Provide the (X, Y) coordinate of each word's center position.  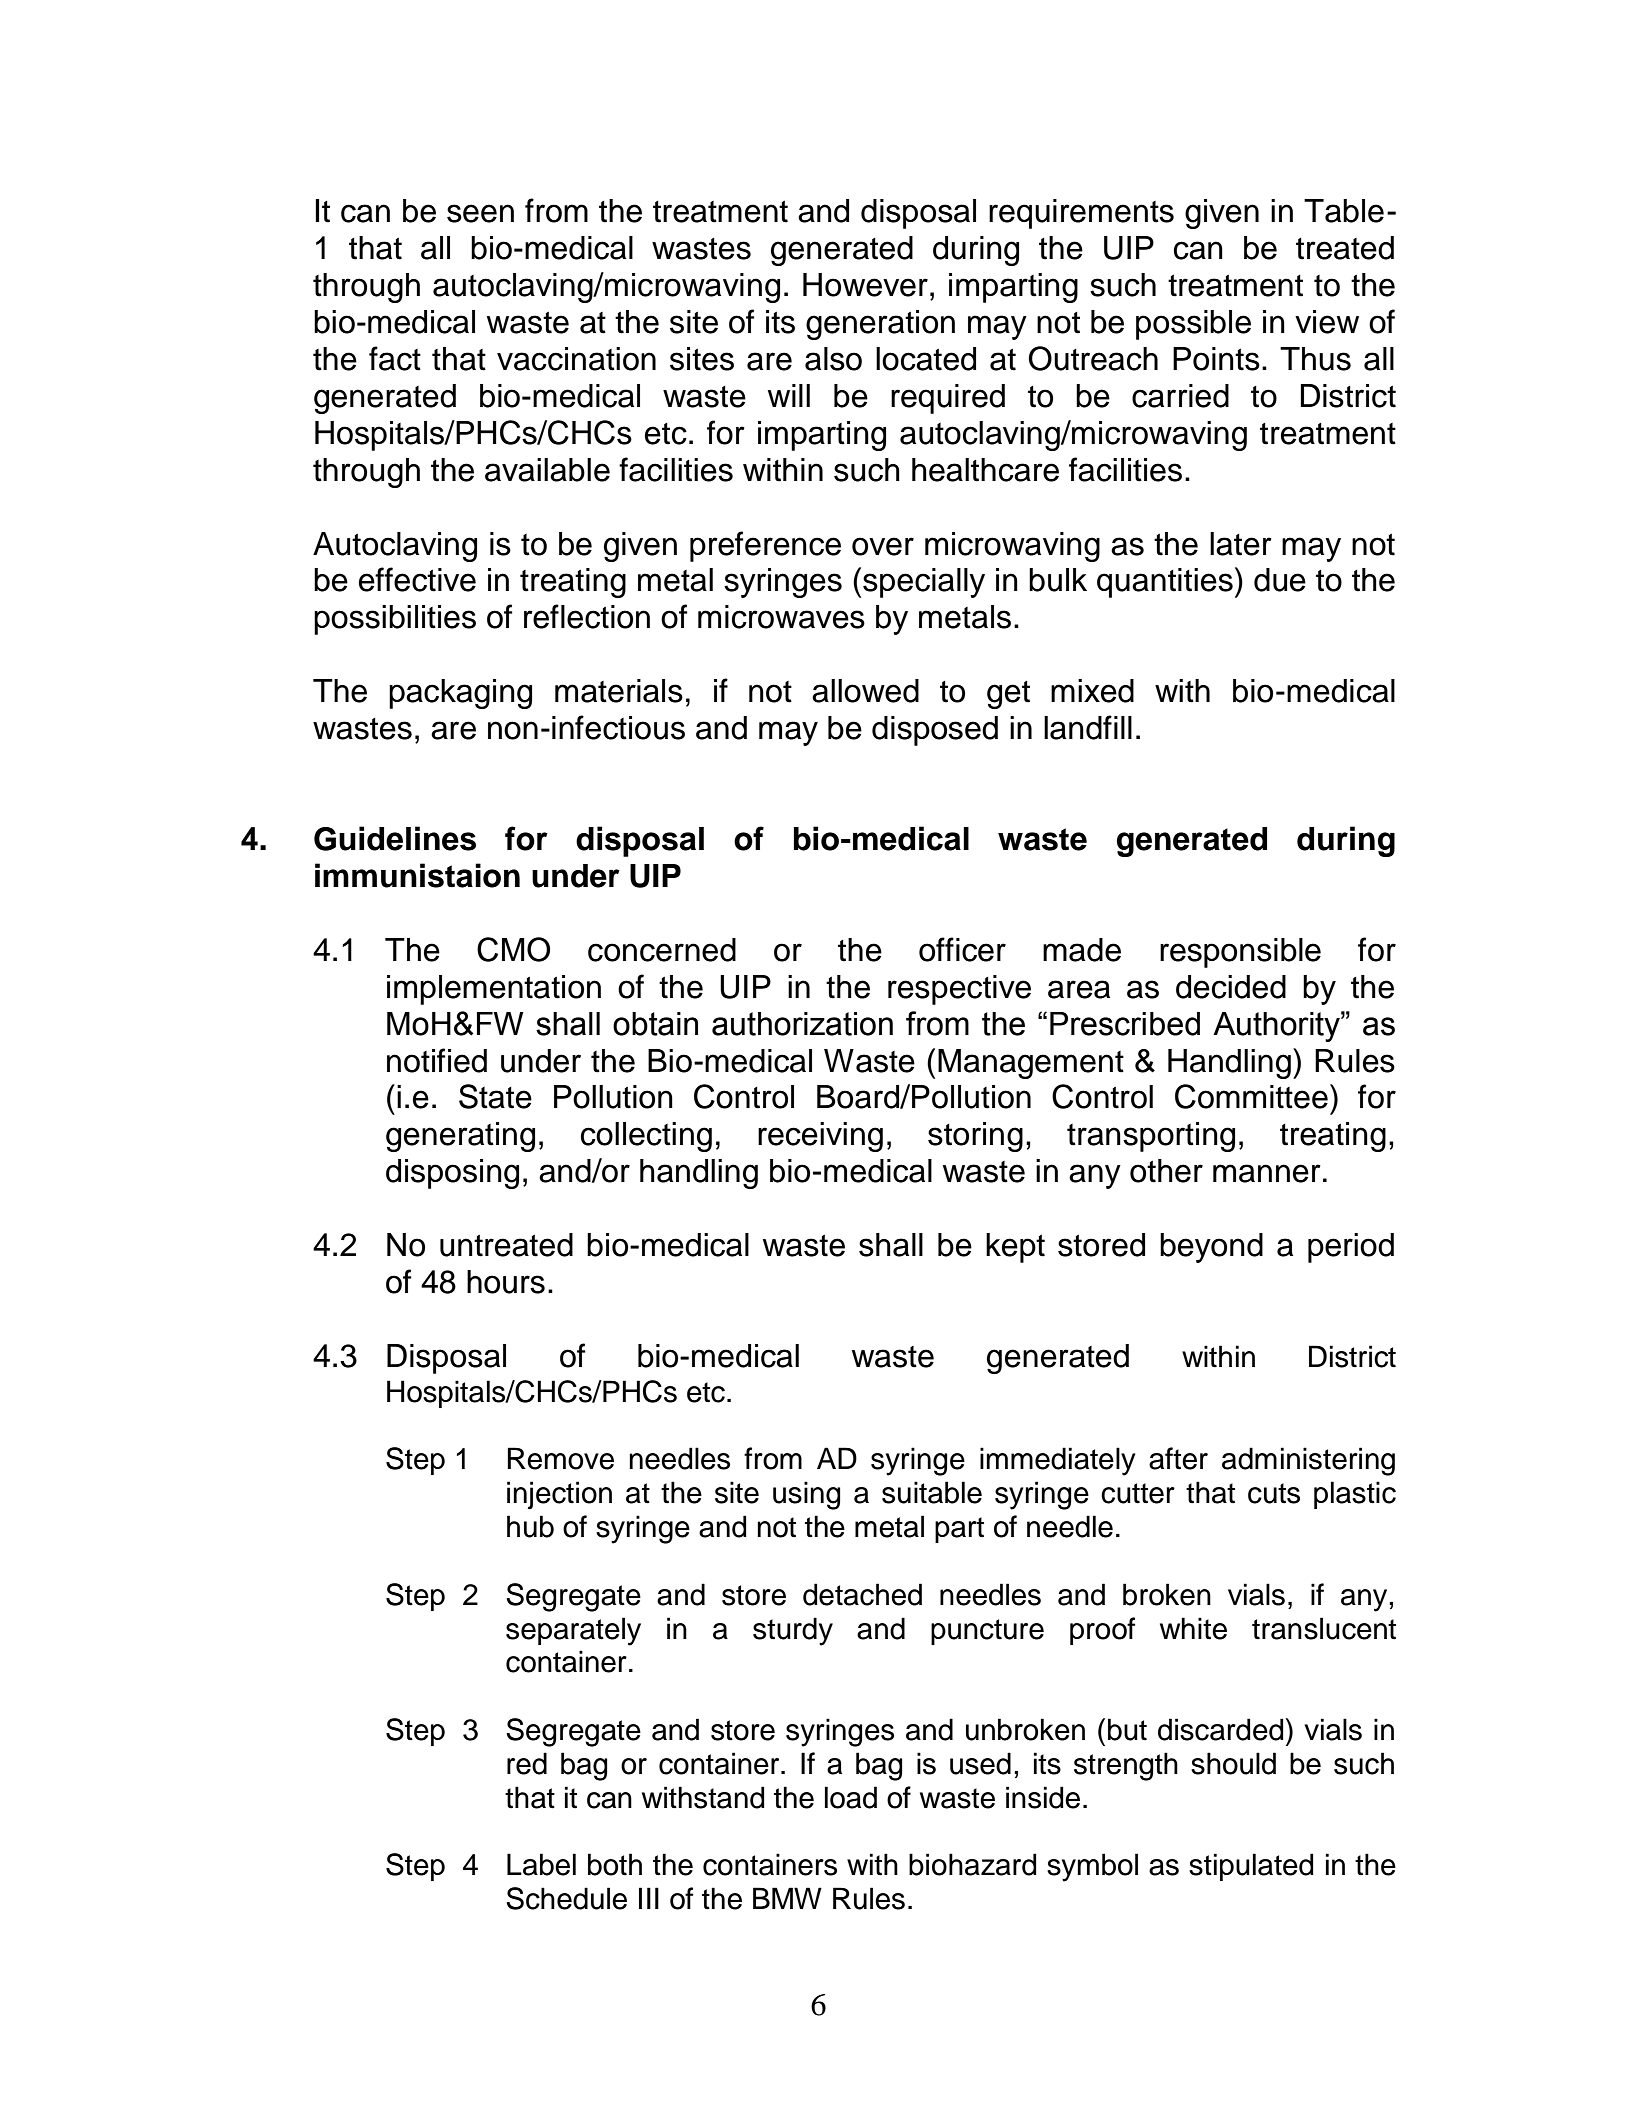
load (851, 1797)
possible (1193, 325)
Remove (560, 1458)
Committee (1251, 1096)
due (1280, 580)
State (495, 1096)
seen (480, 213)
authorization (802, 1024)
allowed (865, 691)
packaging (460, 694)
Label (541, 1864)
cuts (1274, 1493)
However (865, 285)
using (806, 1495)
